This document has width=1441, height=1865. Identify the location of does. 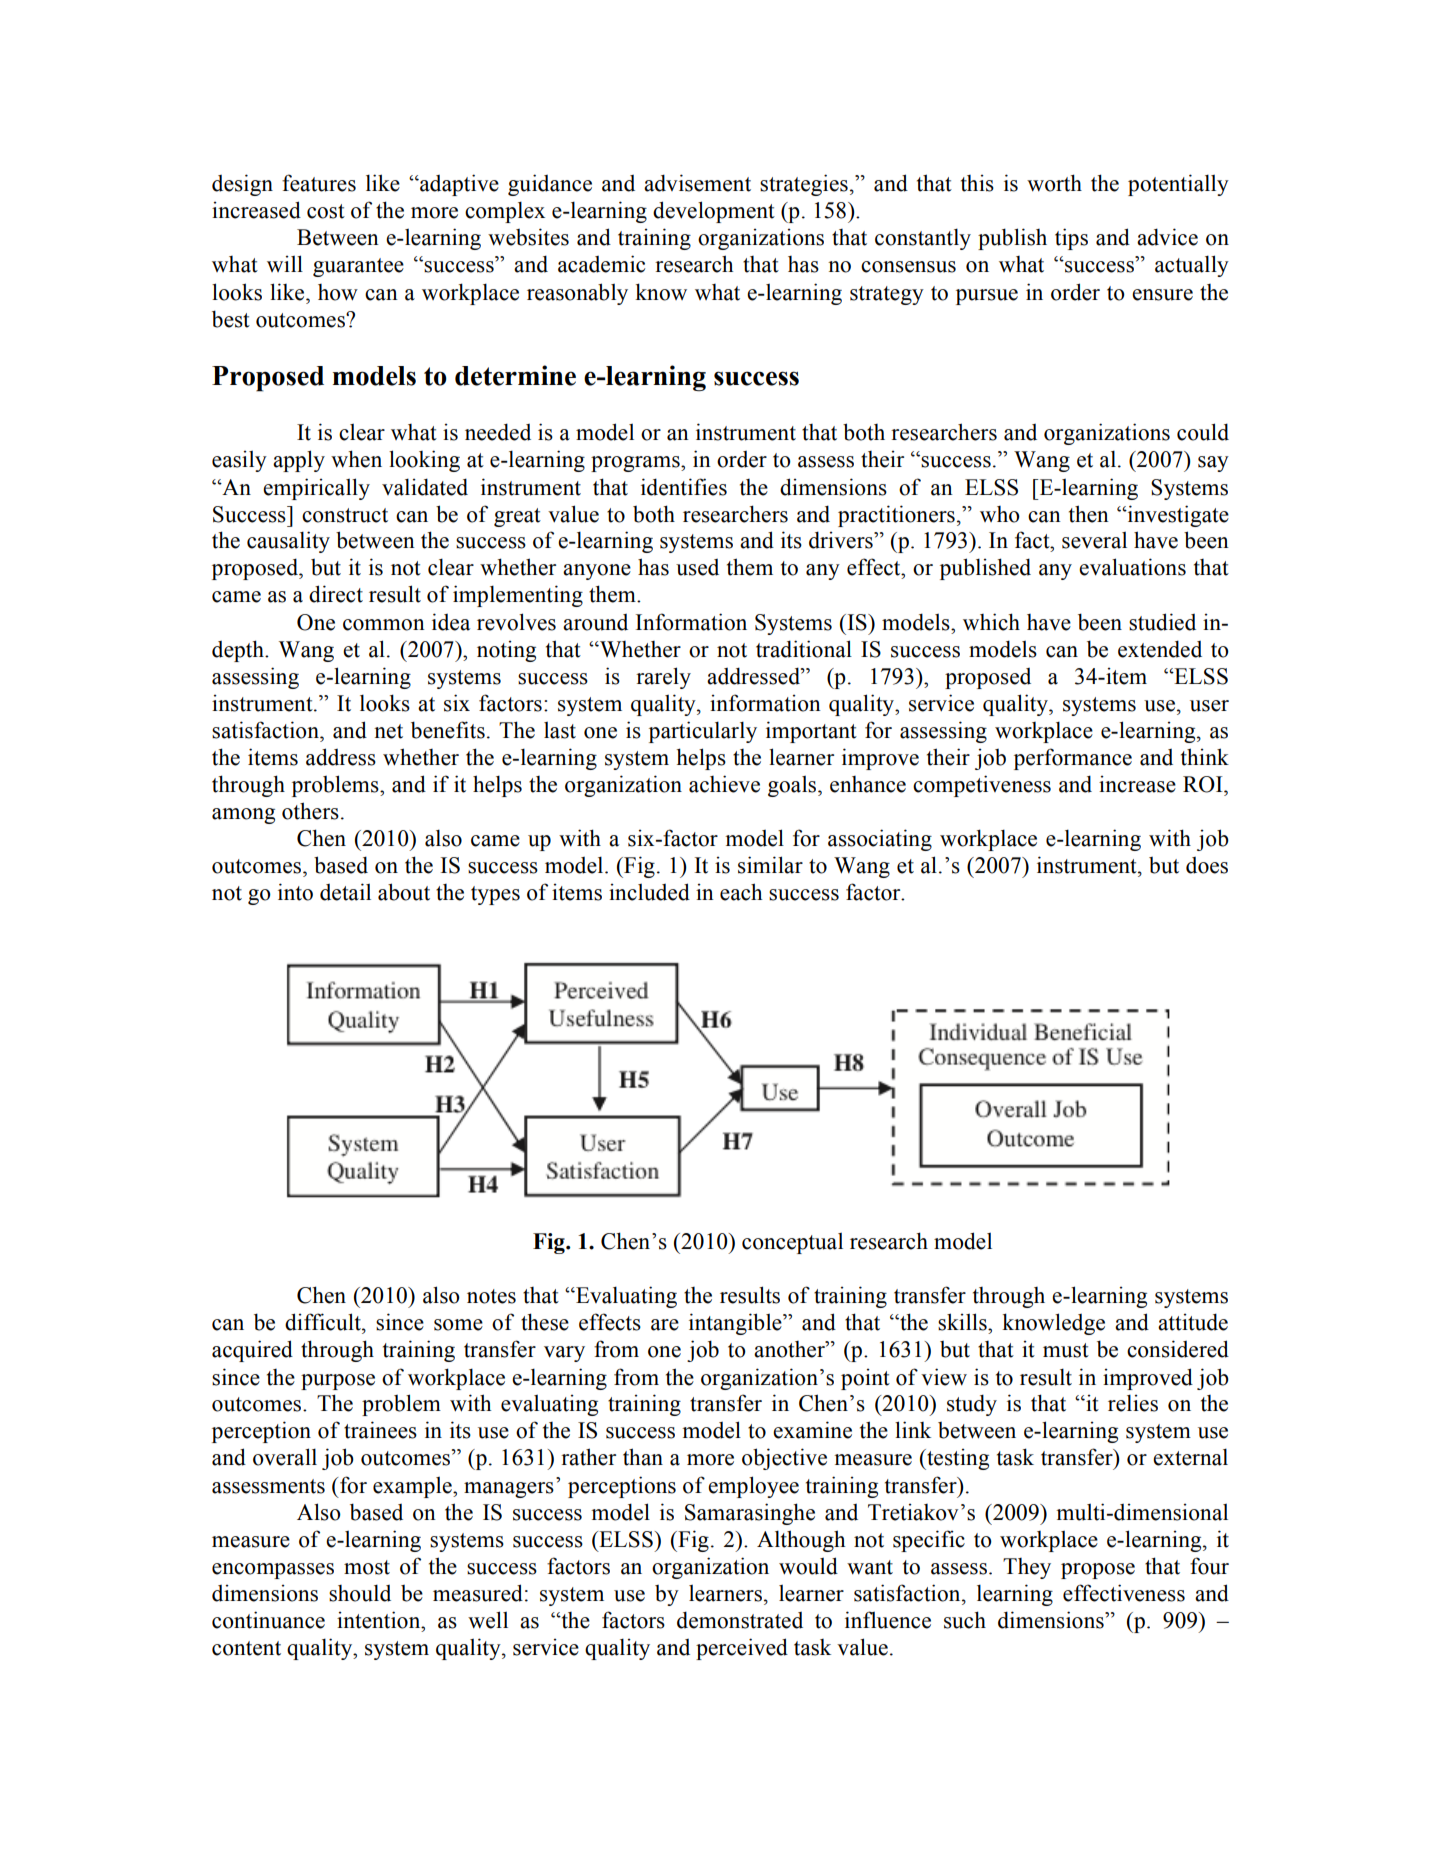
(1207, 865).
